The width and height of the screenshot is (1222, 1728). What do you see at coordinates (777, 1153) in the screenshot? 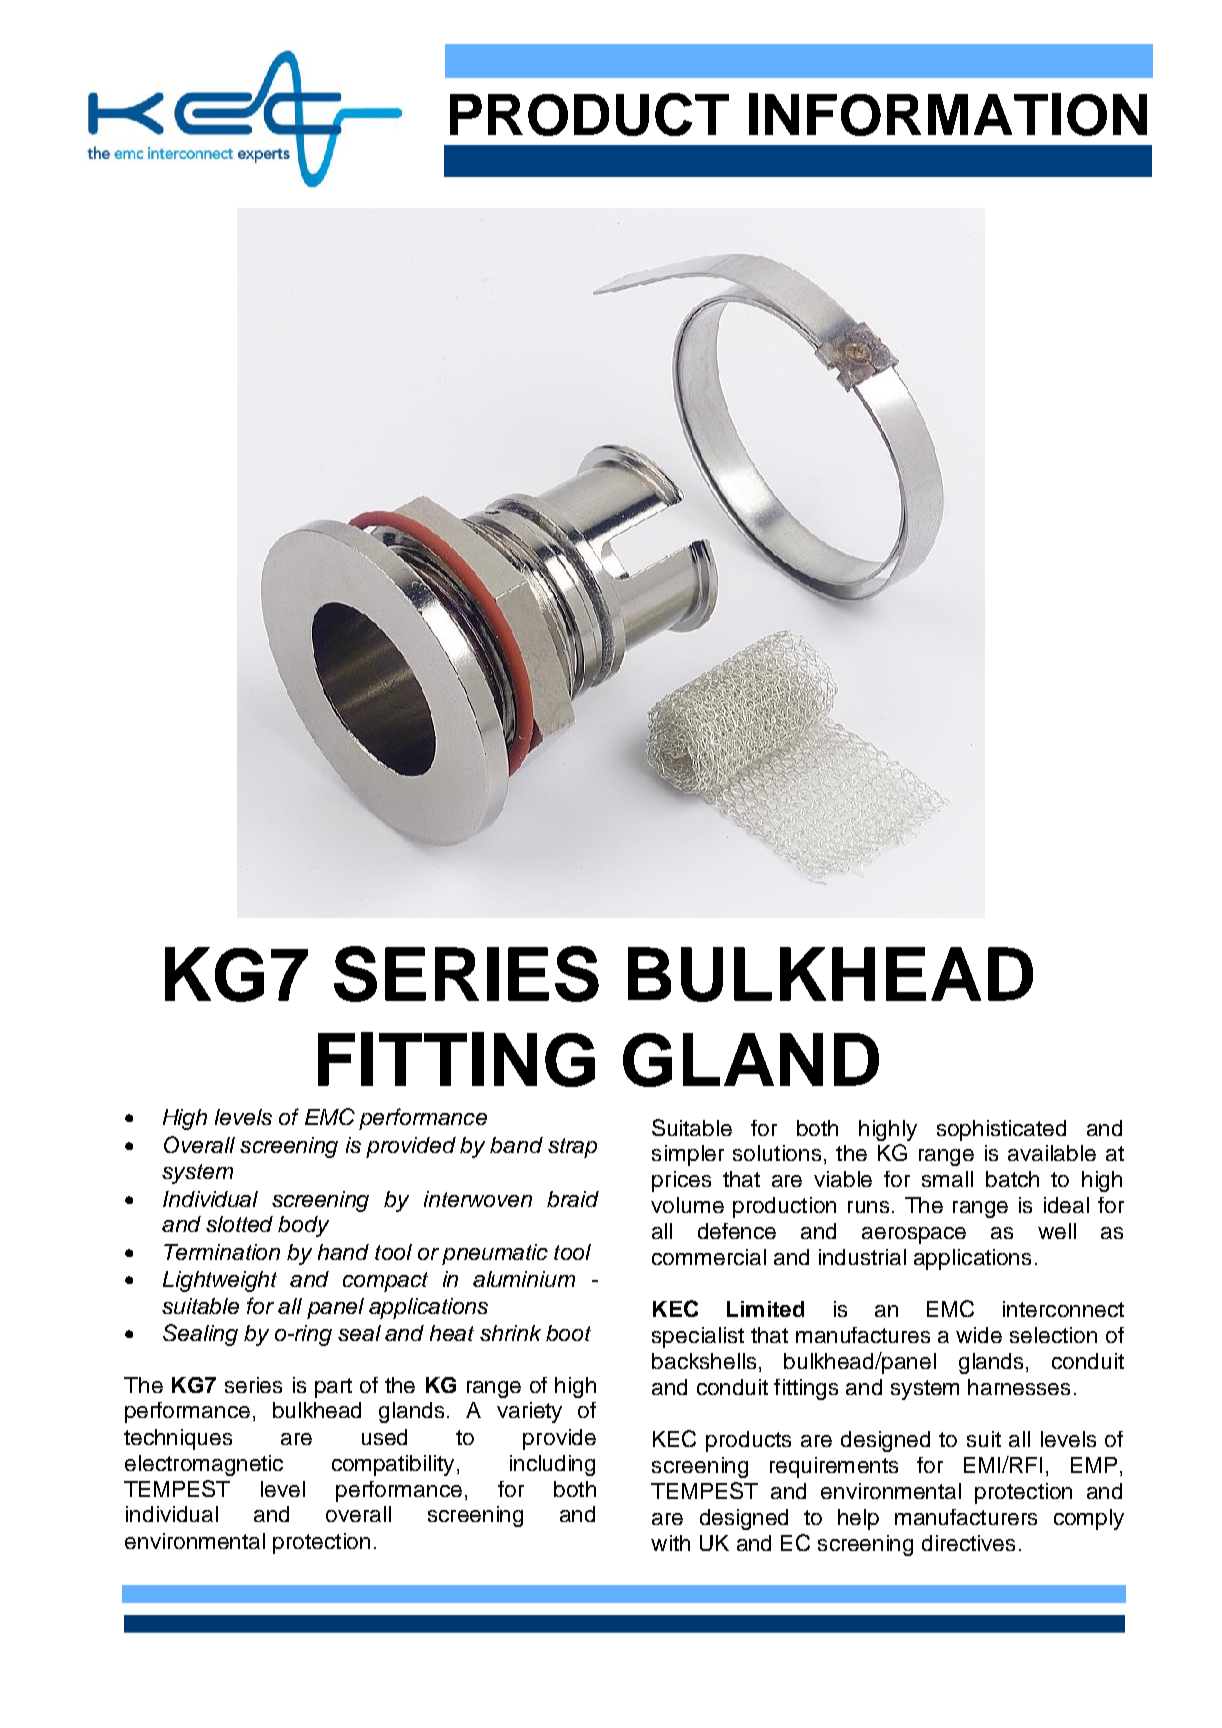
I see `solutions` at bounding box center [777, 1153].
